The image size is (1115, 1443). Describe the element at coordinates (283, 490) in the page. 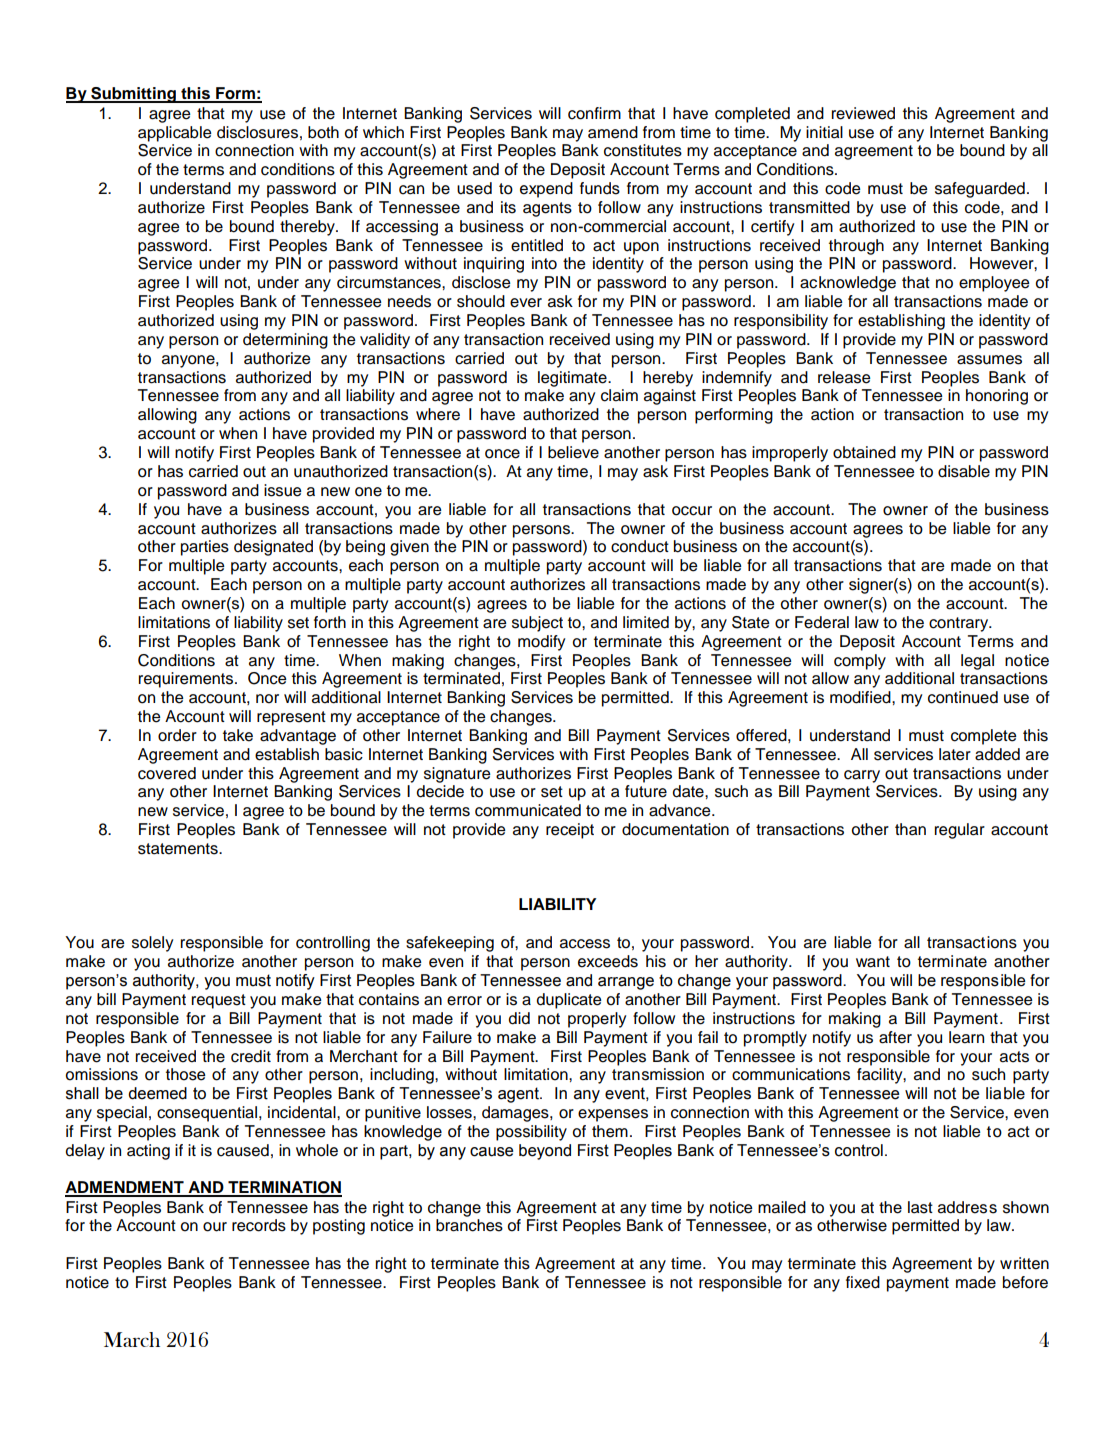

I see `issue` at that location.
